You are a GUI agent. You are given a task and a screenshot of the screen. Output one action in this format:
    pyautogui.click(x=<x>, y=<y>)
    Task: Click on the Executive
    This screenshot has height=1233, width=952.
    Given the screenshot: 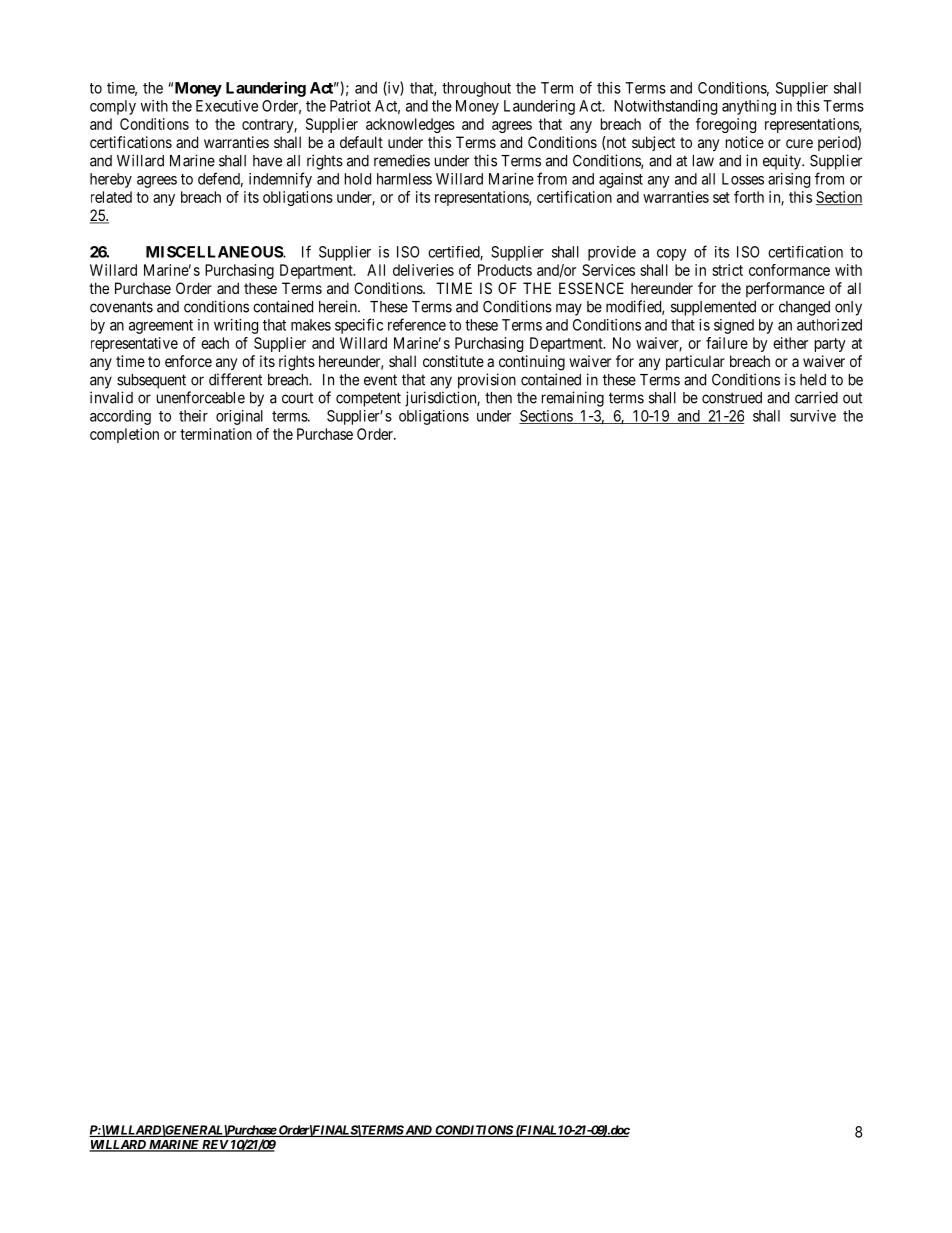 What is the action you would take?
    pyautogui.click(x=227, y=106)
